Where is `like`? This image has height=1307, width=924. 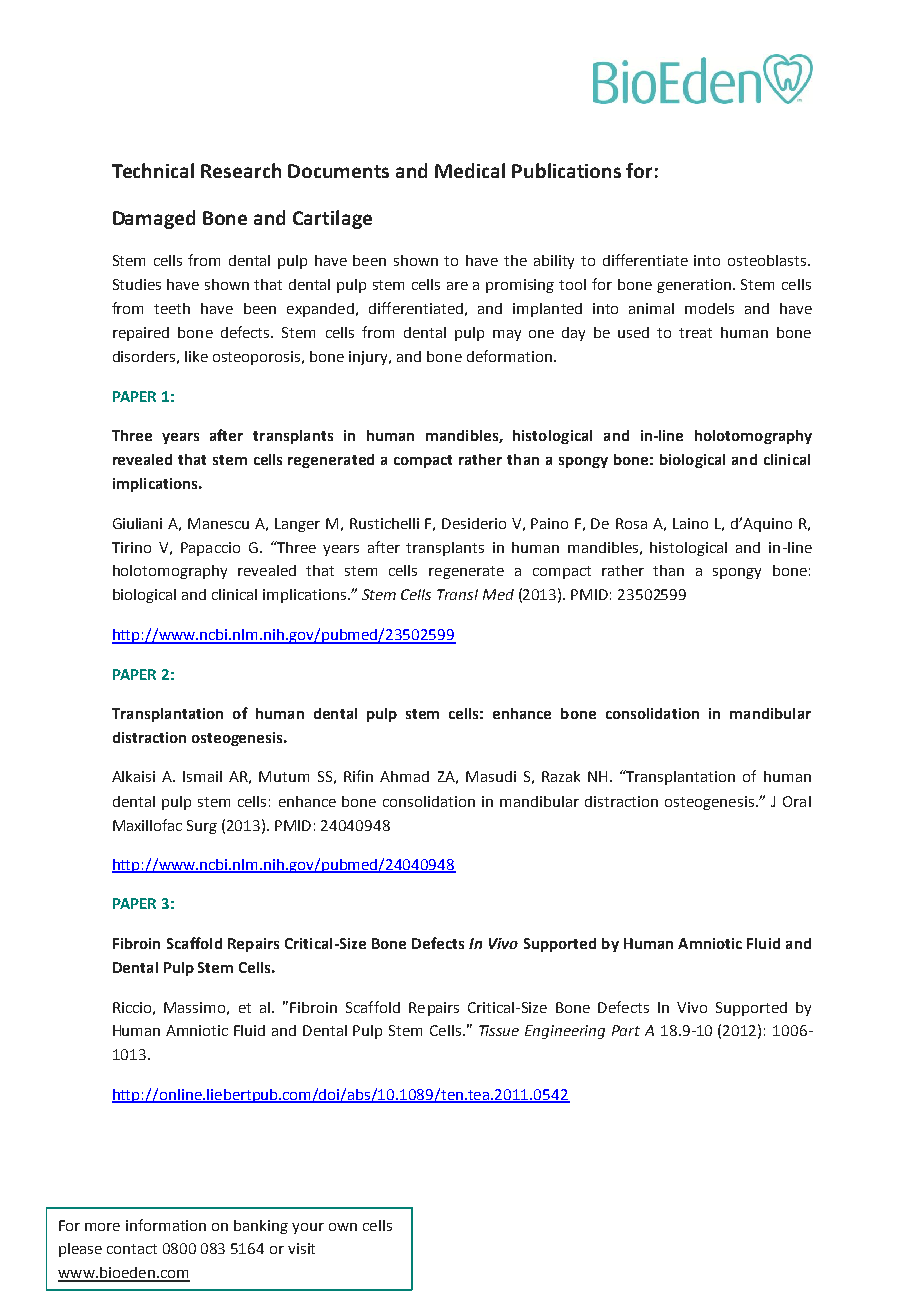 like is located at coordinates (196, 356).
